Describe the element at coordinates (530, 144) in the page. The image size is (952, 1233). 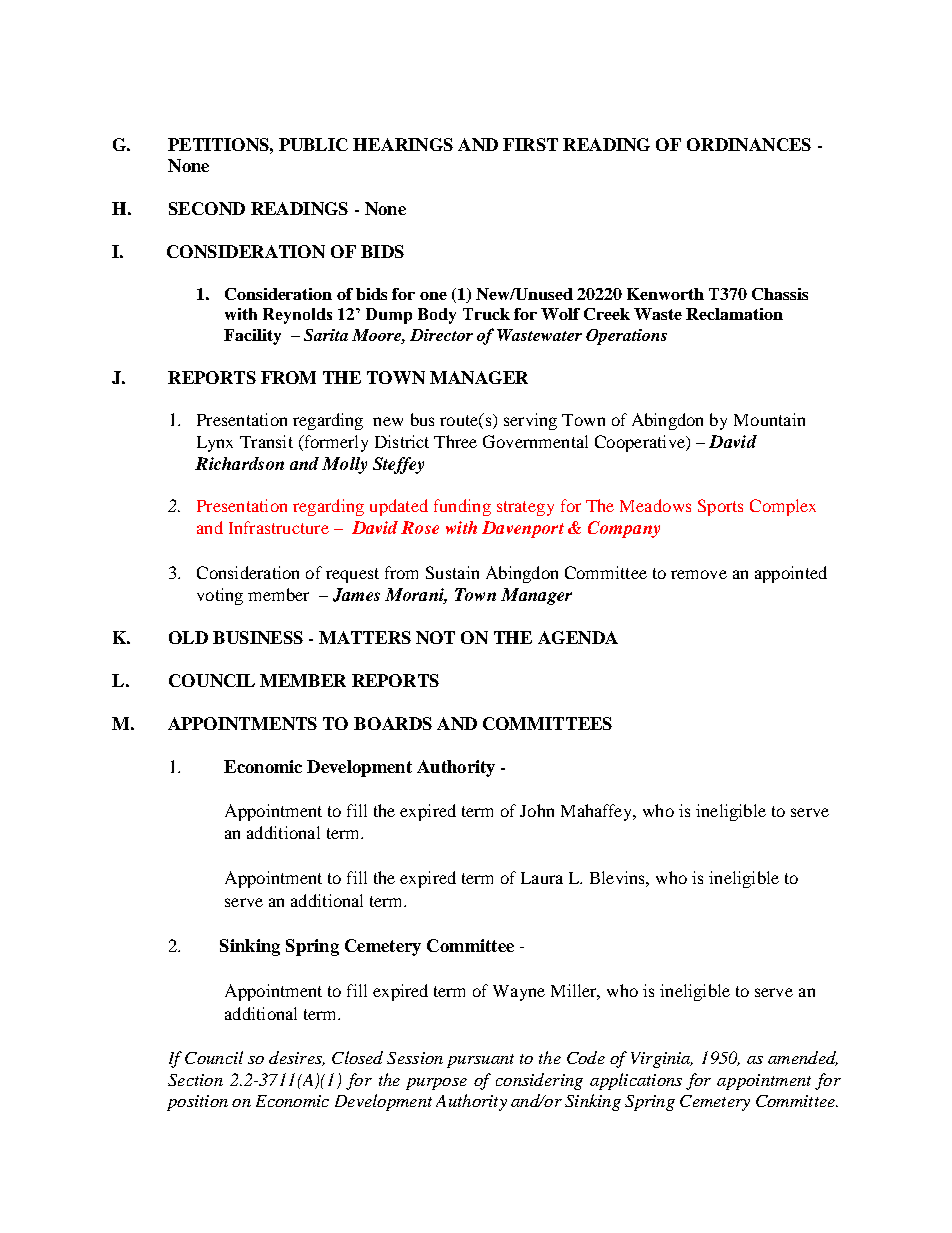
I see `FIRST` at that location.
